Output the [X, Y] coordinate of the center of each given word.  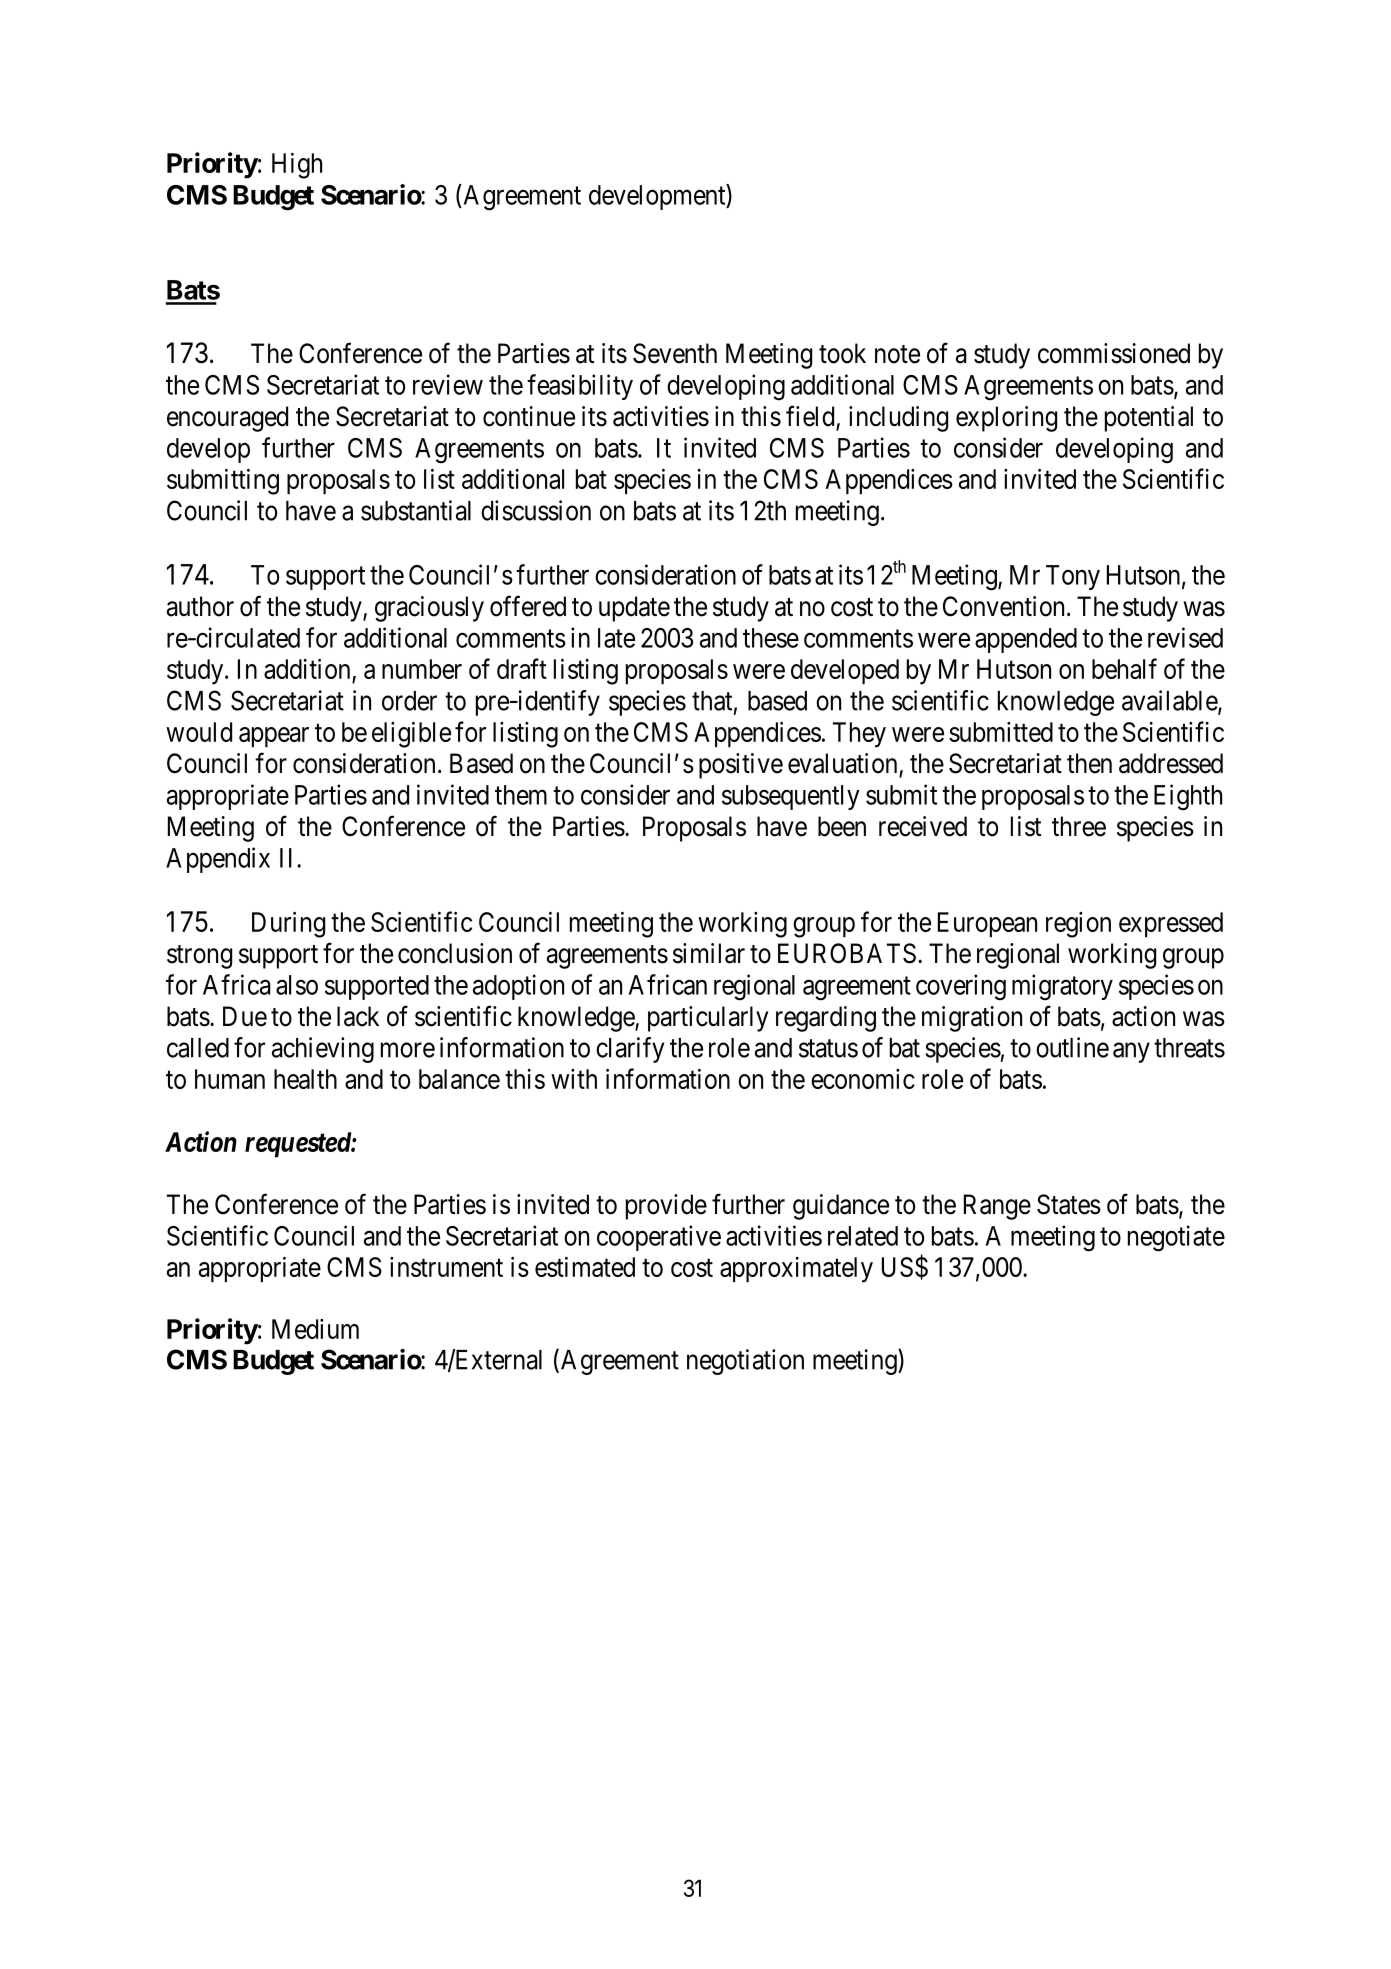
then [1089, 763]
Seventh [675, 353]
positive [741, 766]
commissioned [1114, 353]
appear [274, 737]
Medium [315, 1329]
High [297, 166]
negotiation [745, 1362]
